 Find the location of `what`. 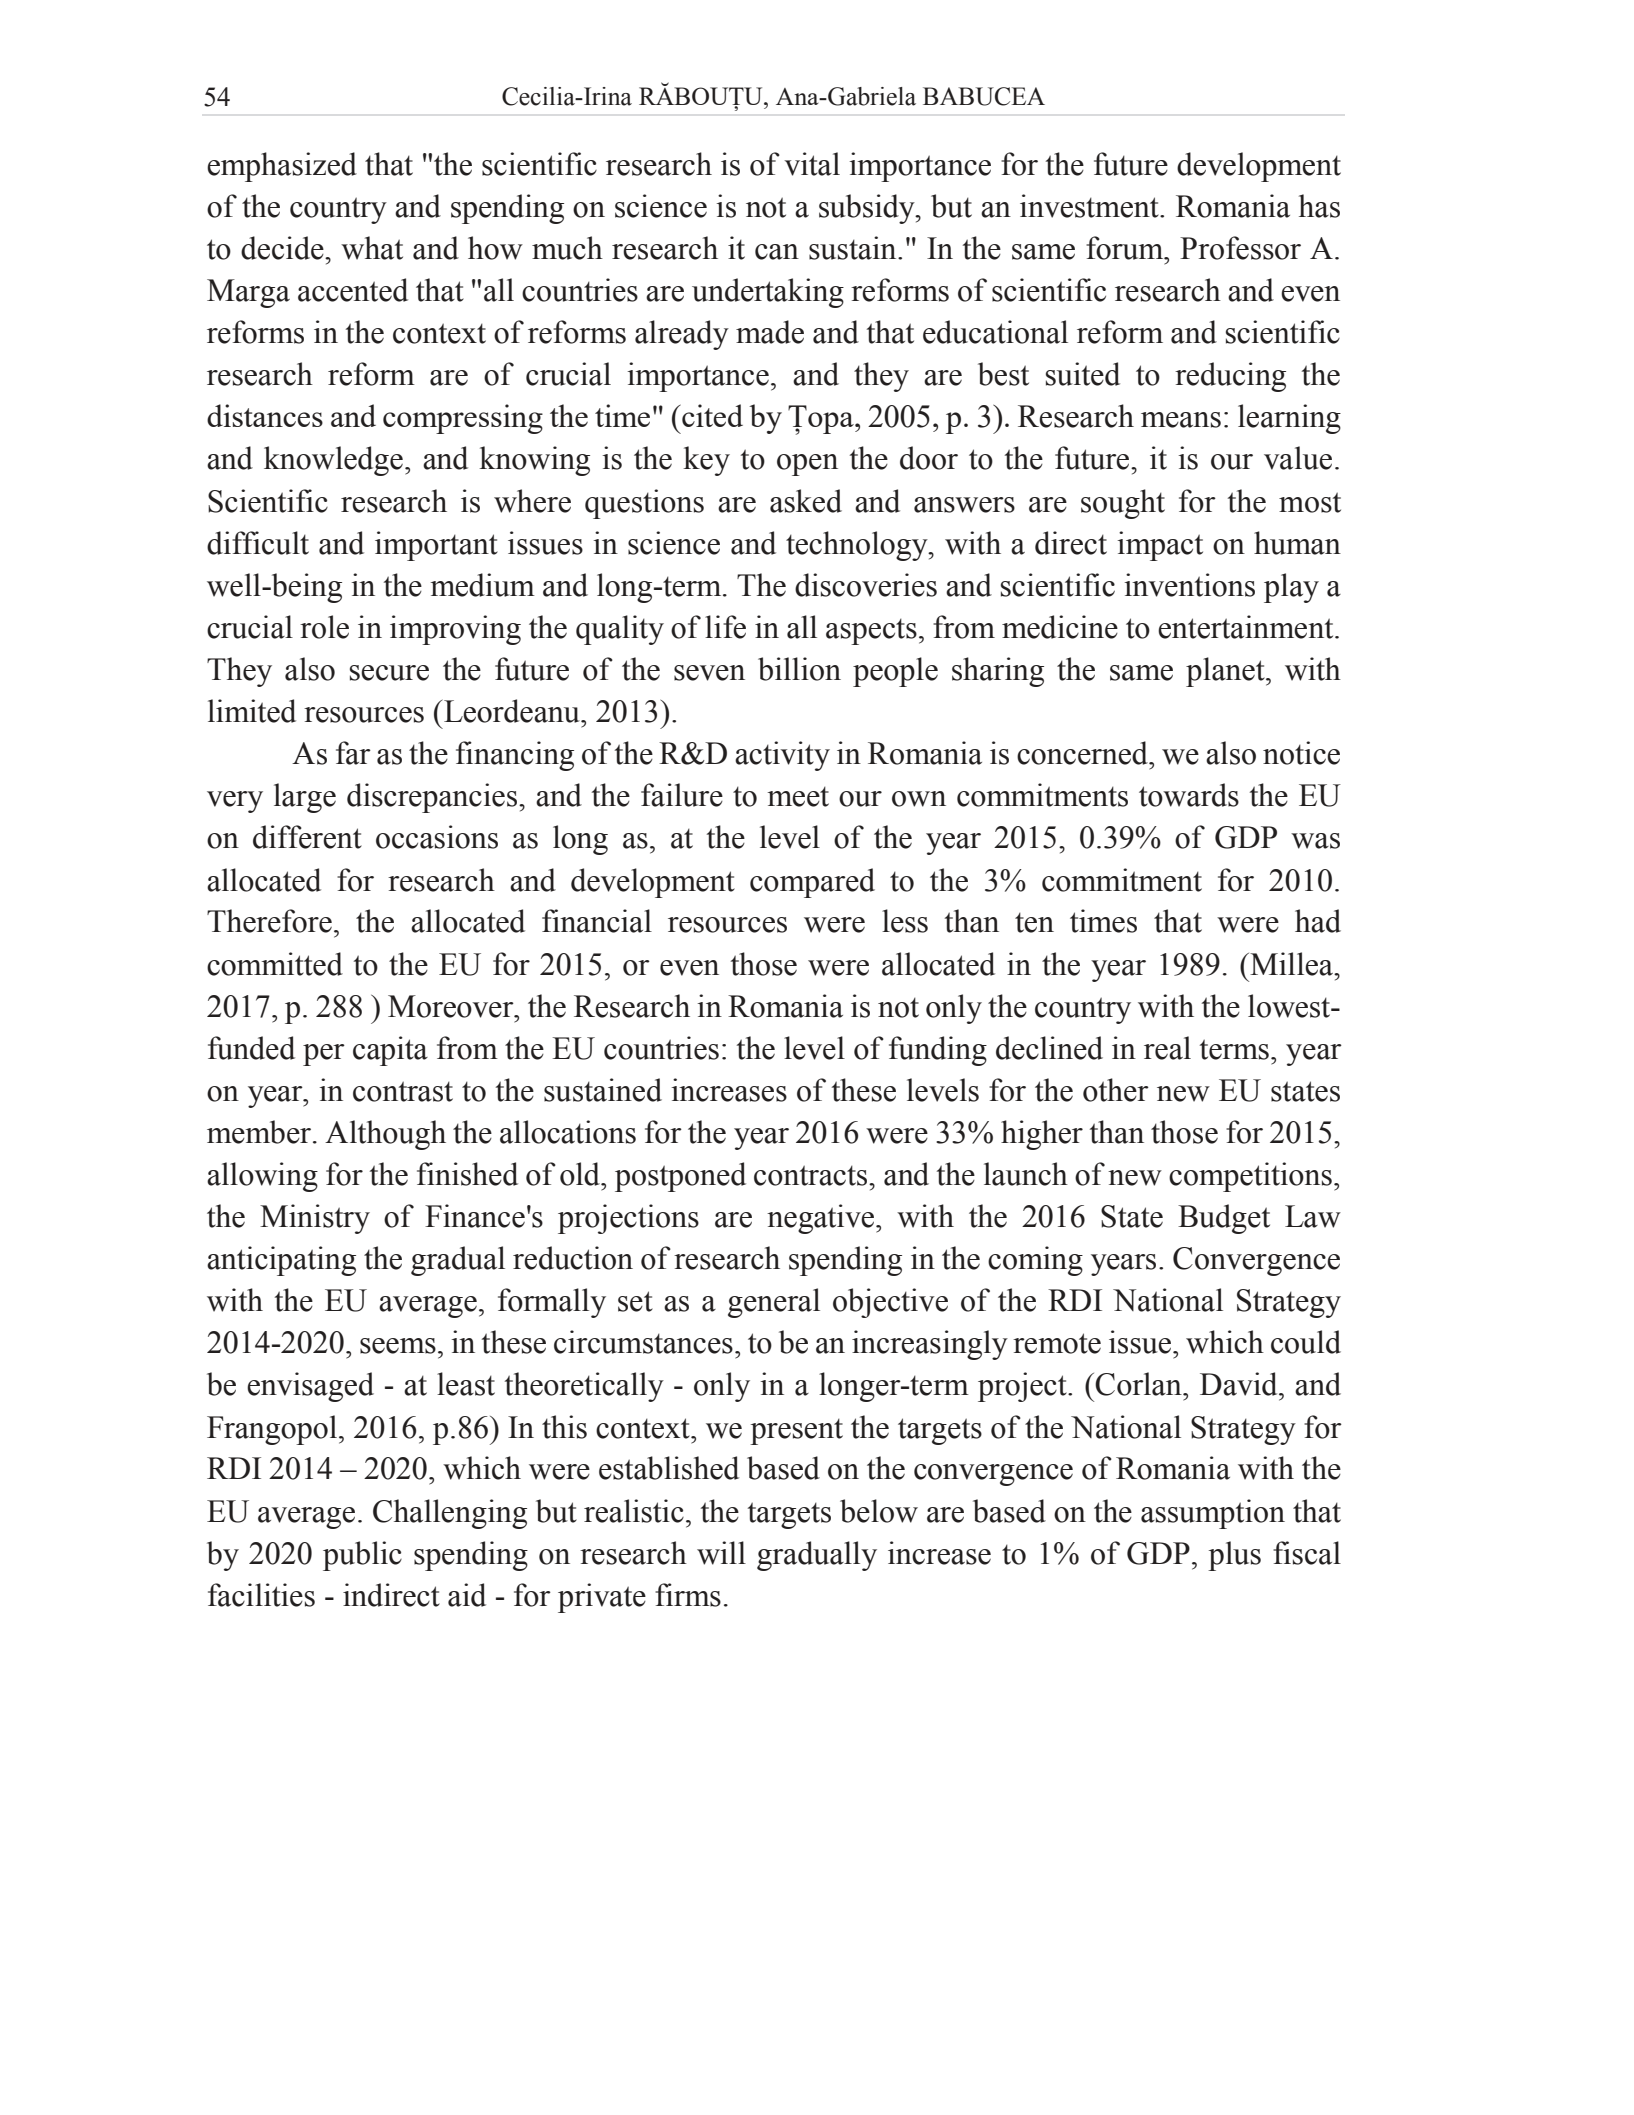

what is located at coordinates (372, 248).
